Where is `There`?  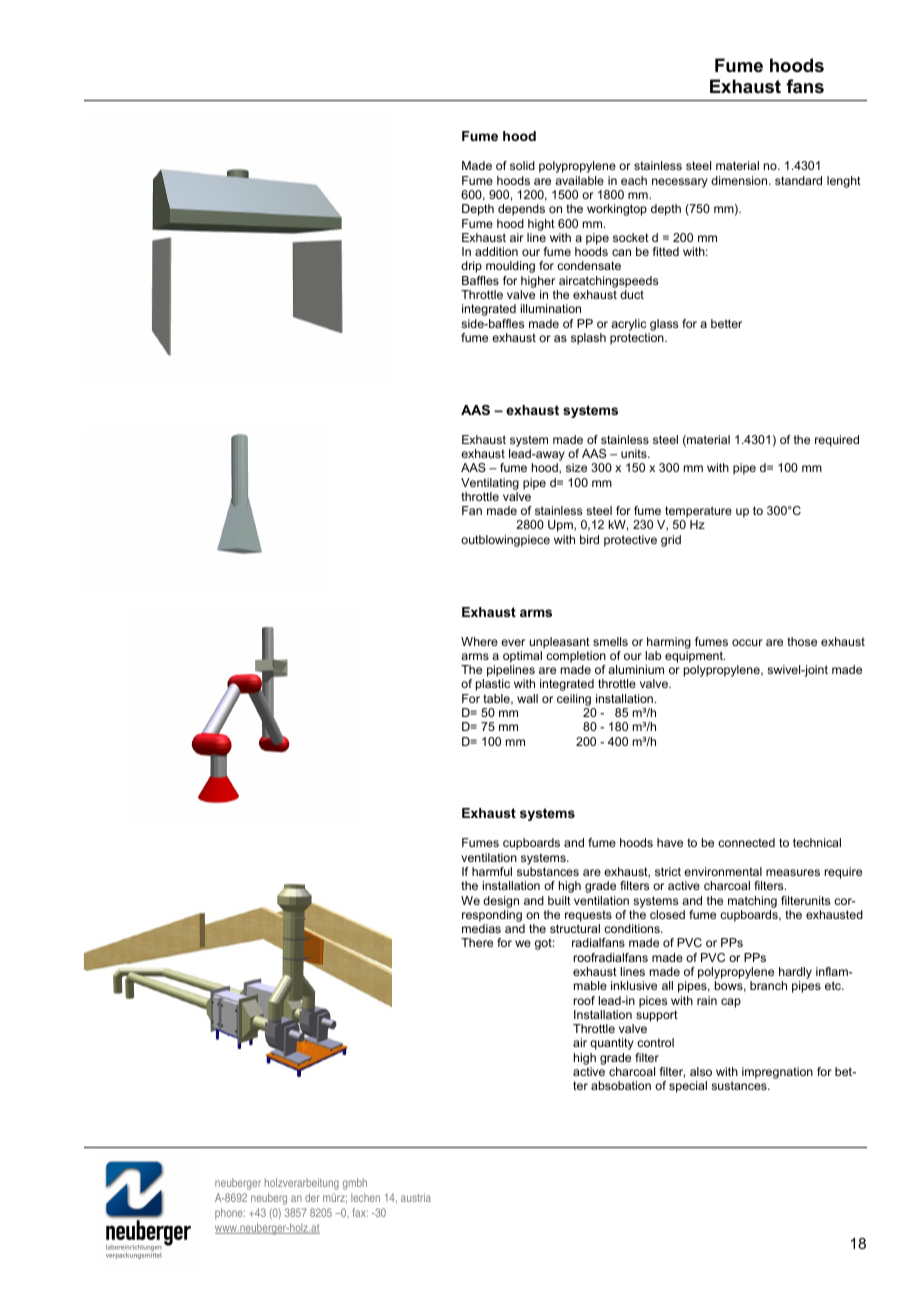
There is located at coordinates (477, 942).
